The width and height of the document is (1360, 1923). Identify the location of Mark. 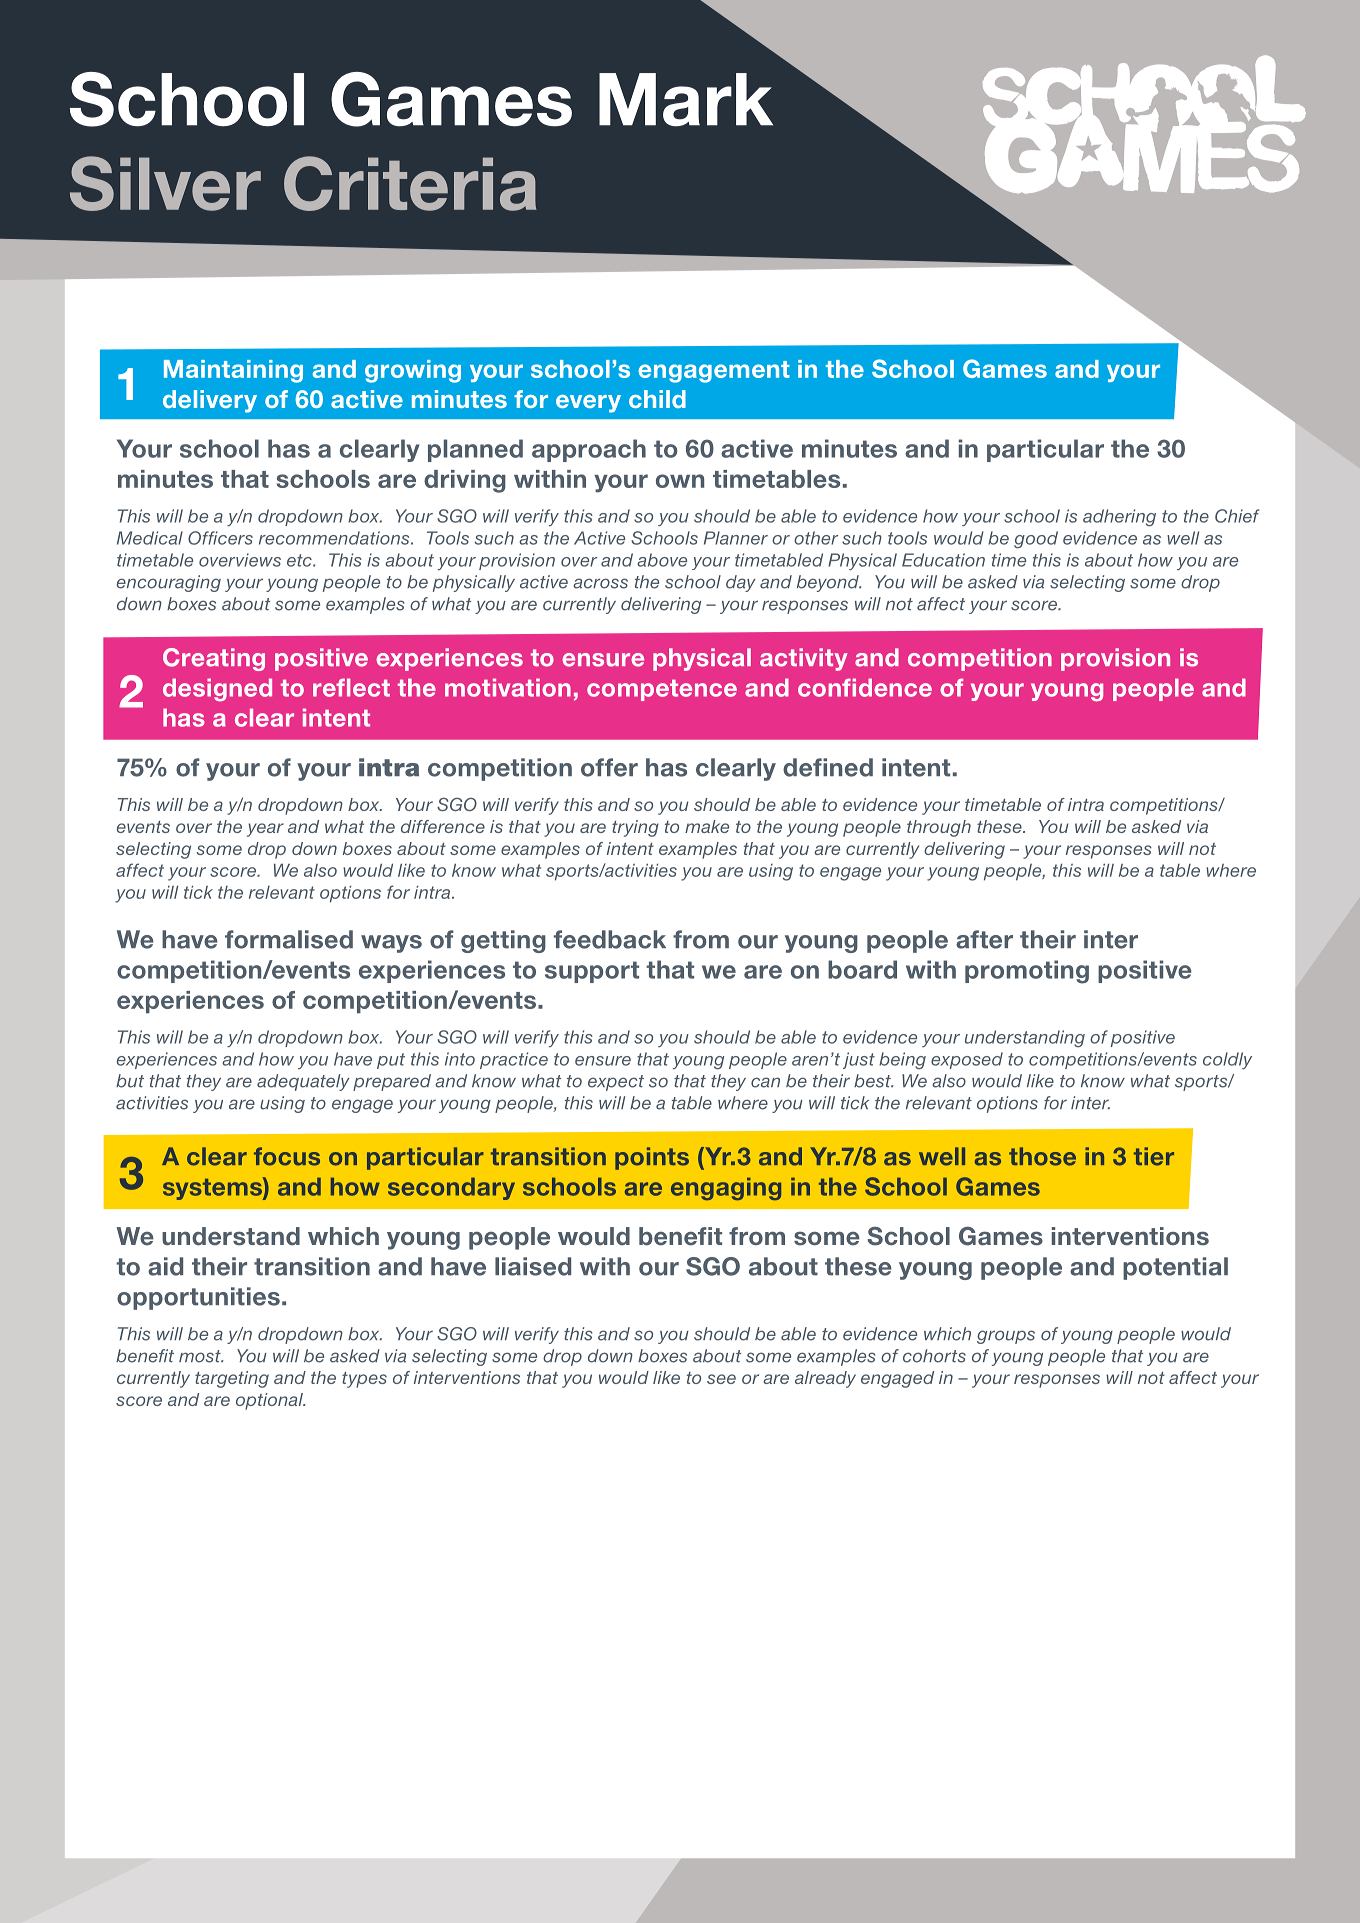
(686, 99).
